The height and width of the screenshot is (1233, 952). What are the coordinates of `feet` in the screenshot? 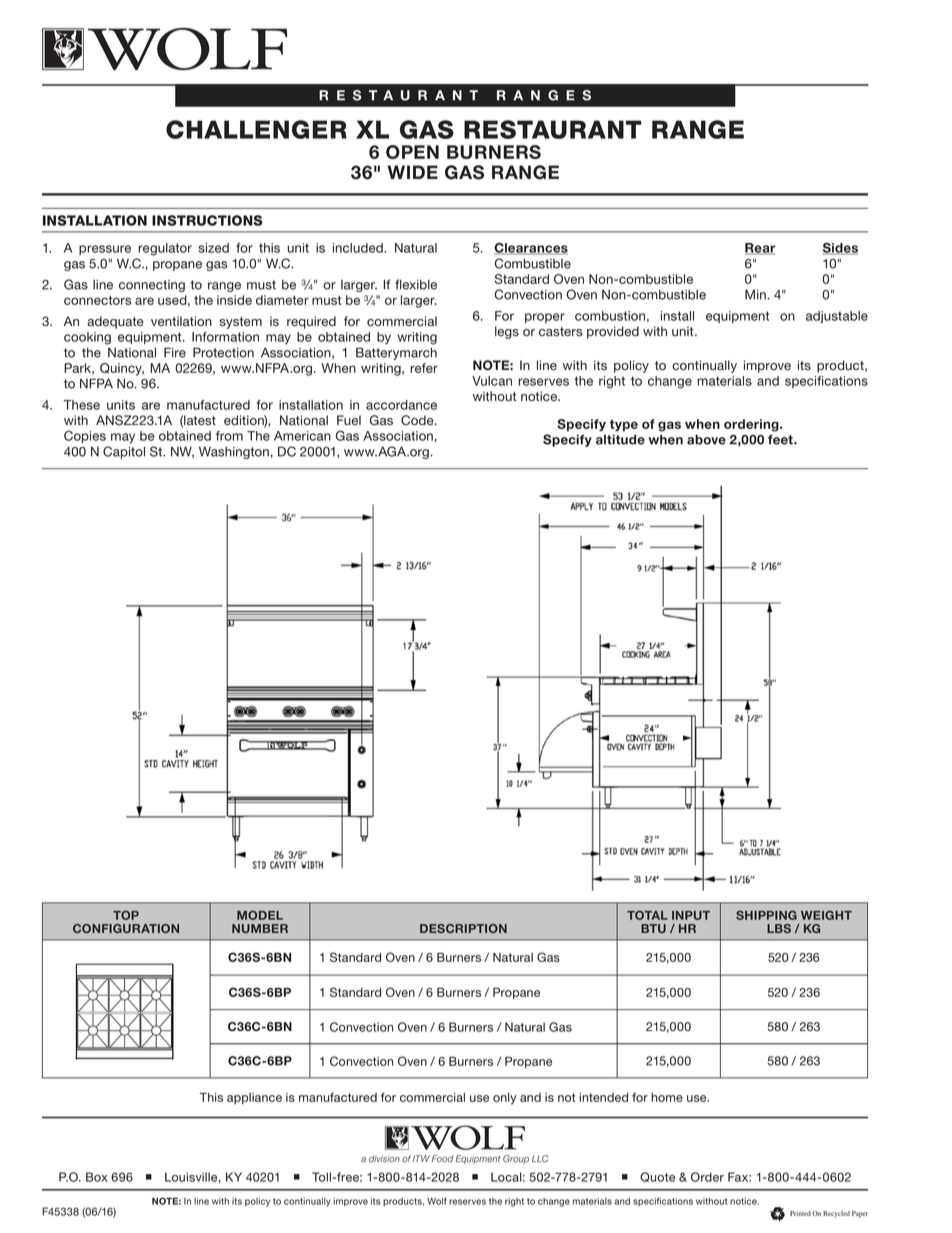 It's located at (781, 440).
